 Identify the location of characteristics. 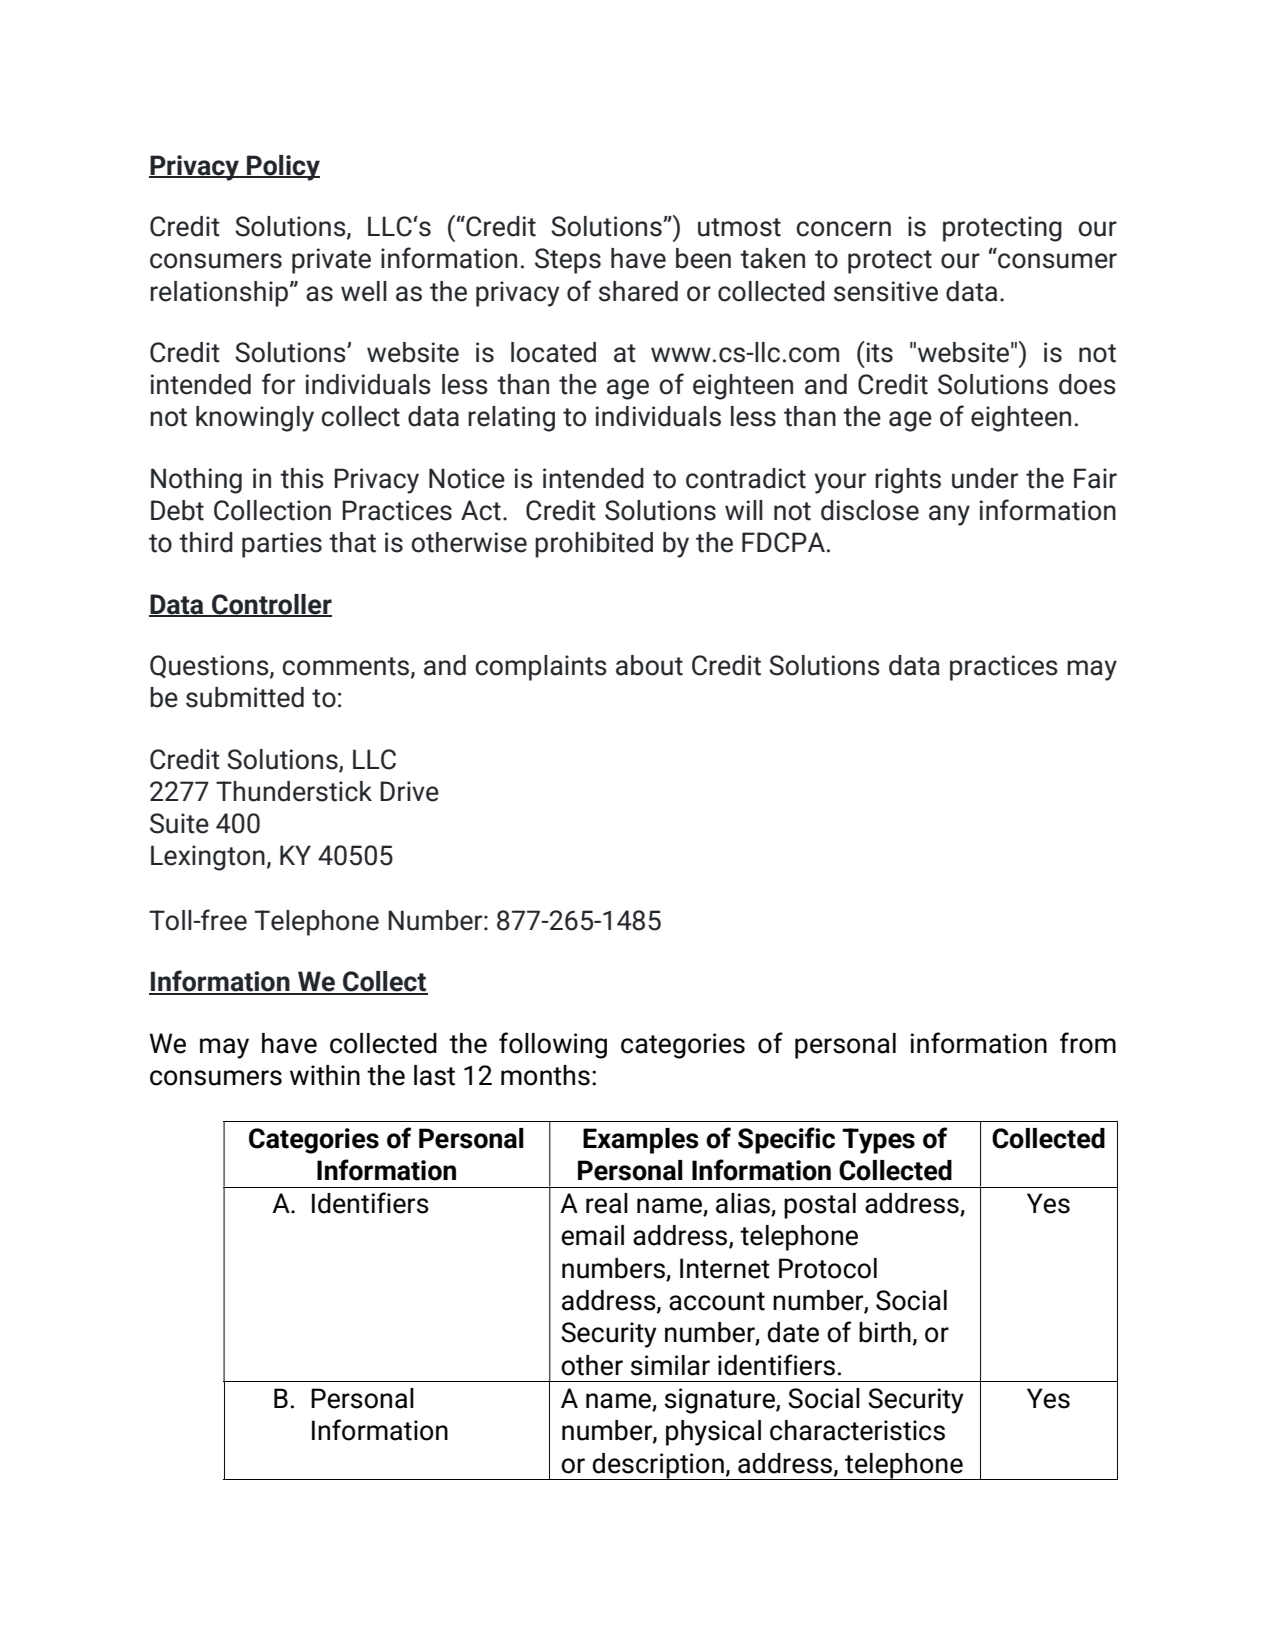
(857, 1430).
